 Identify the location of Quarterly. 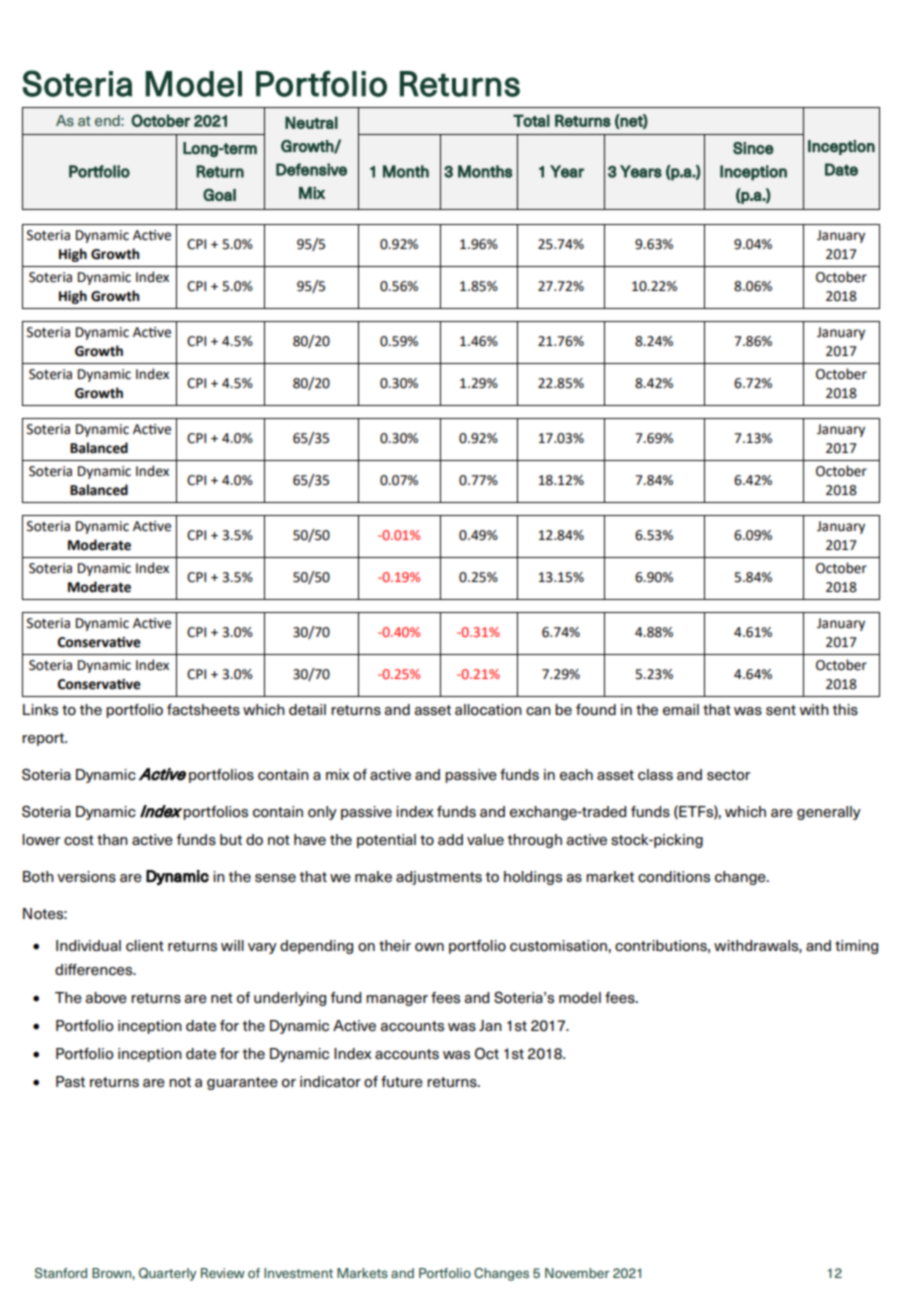
(168, 1274).
